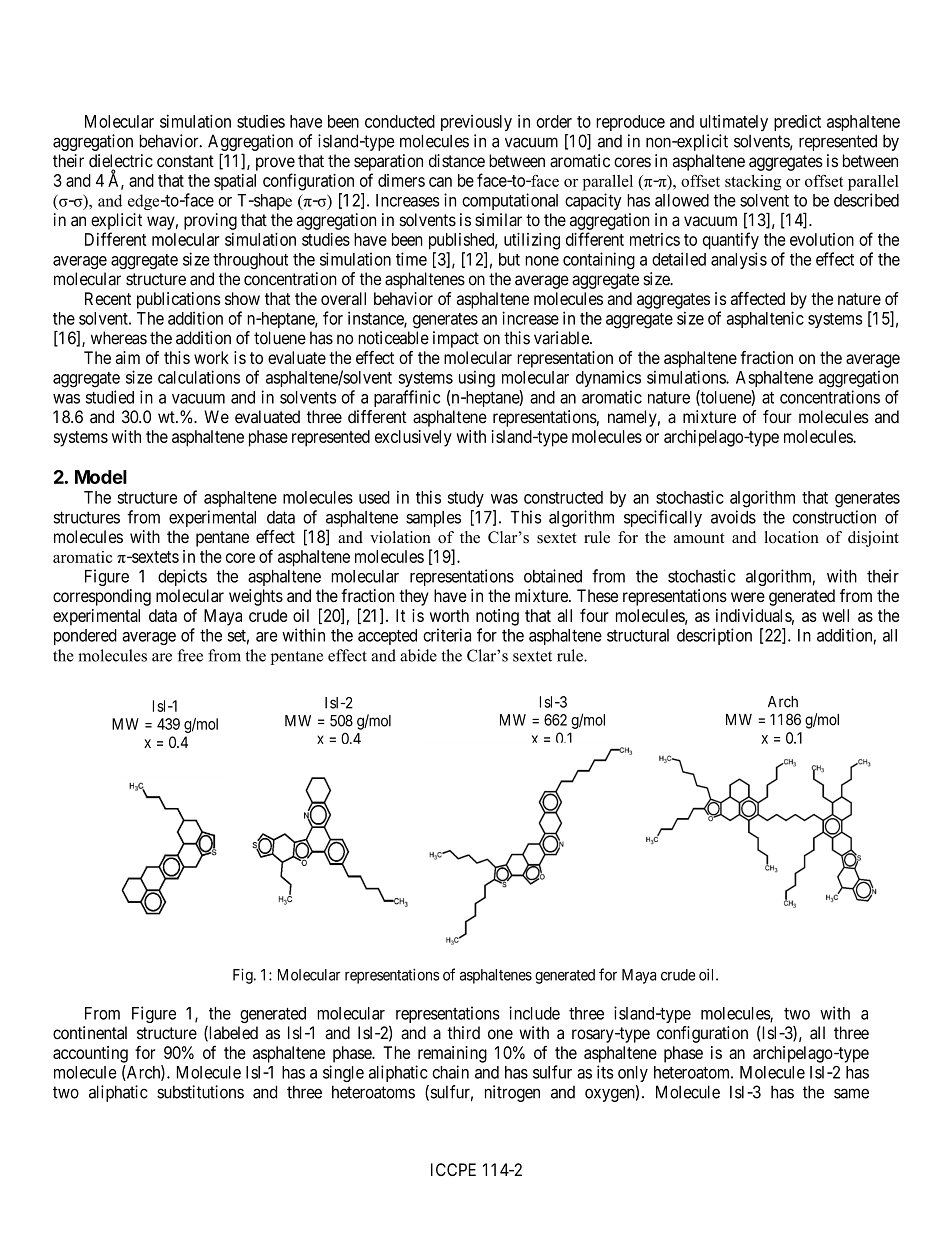  What do you see at coordinates (497, 617) in the screenshot?
I see `noting` at bounding box center [497, 617].
